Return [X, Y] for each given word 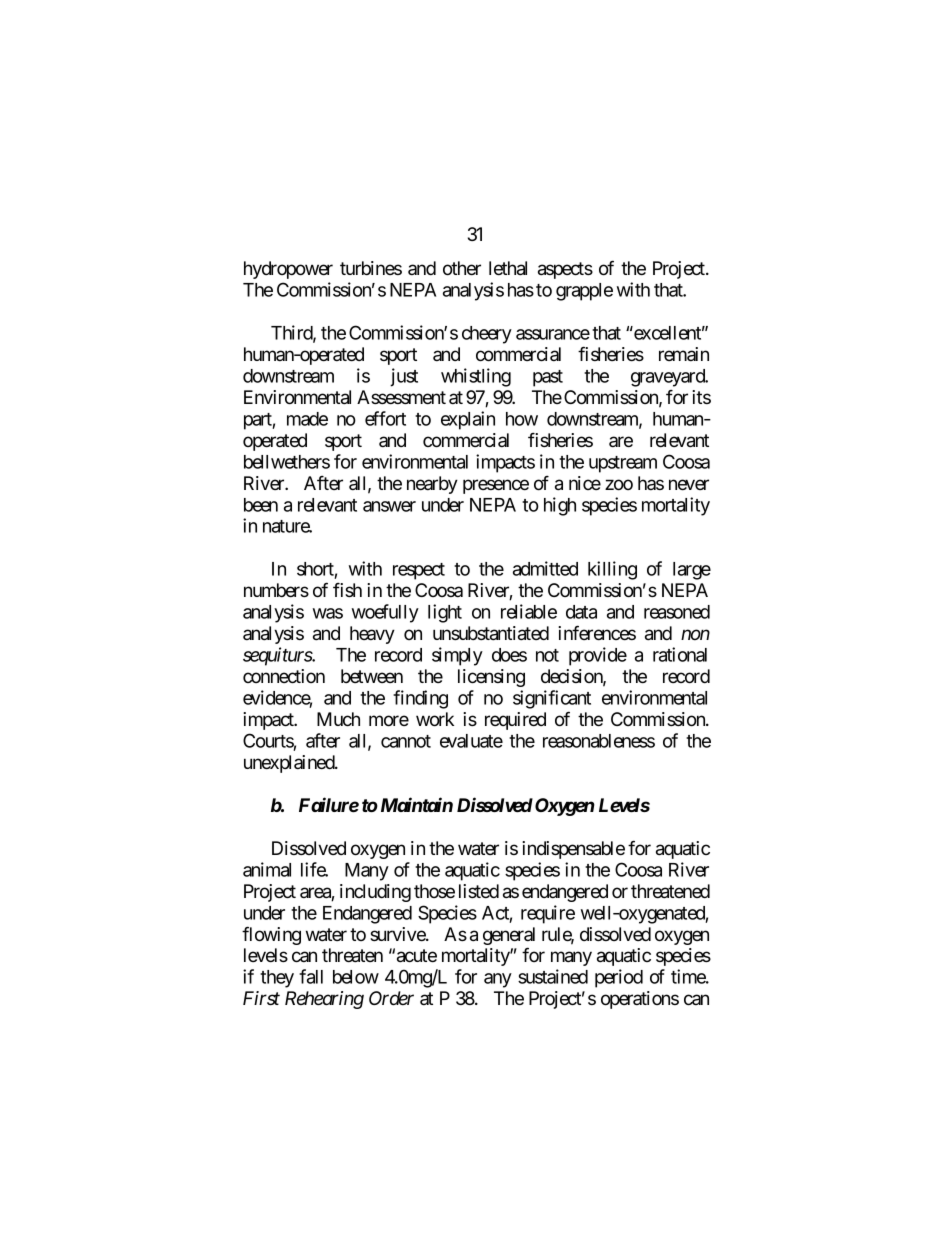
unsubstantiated [491, 633]
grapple [584, 292]
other [462, 268]
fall [311, 976]
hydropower [288, 270]
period [619, 978]
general [509, 937]
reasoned [677, 612]
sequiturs [278, 656]
